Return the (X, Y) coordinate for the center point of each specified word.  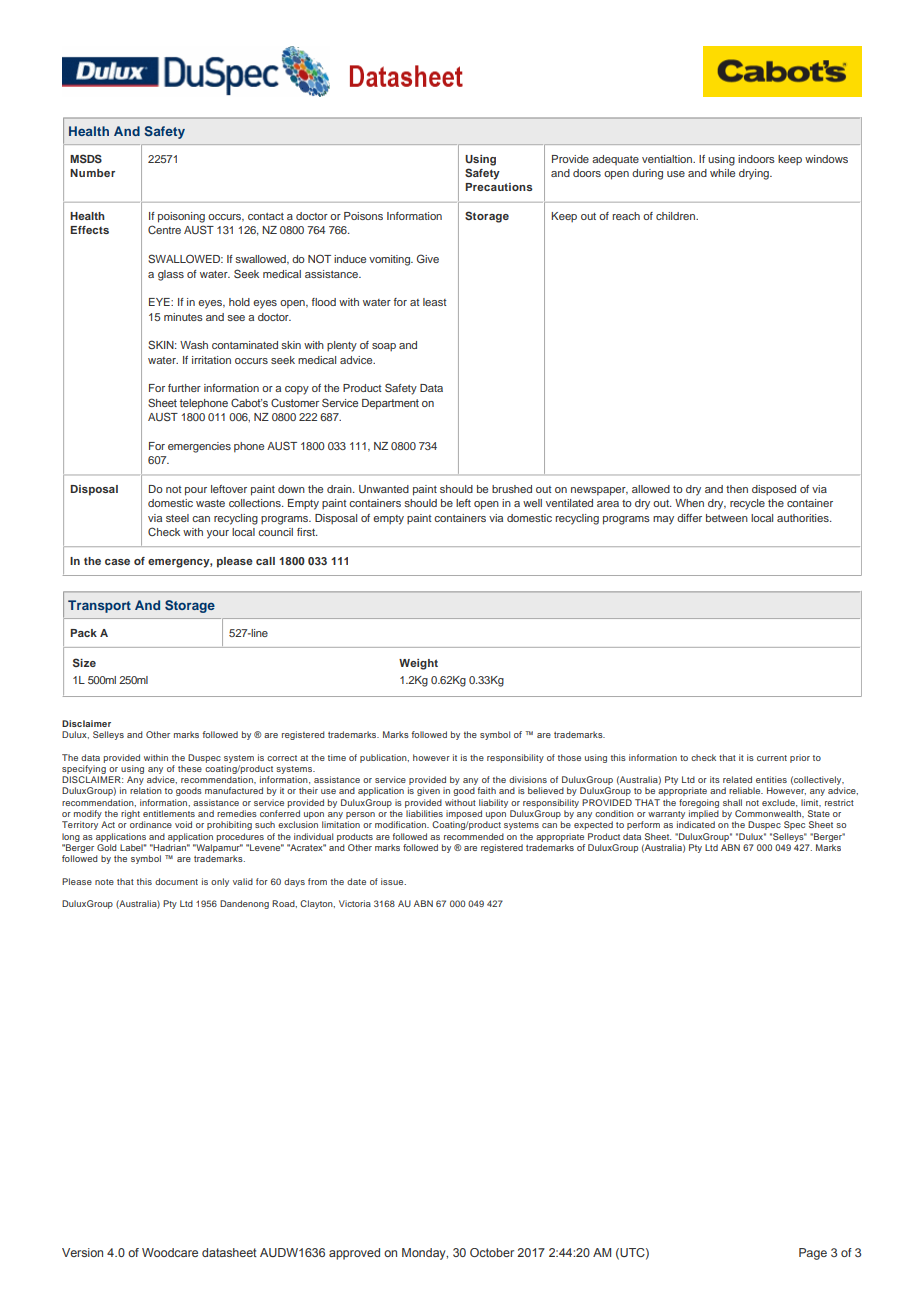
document (176, 881)
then (737, 489)
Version (82, 1252)
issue (393, 881)
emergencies (199, 447)
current (772, 758)
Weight (418, 664)
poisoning (181, 217)
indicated (696, 824)
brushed (512, 489)
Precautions (499, 187)
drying (755, 174)
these (190, 768)
